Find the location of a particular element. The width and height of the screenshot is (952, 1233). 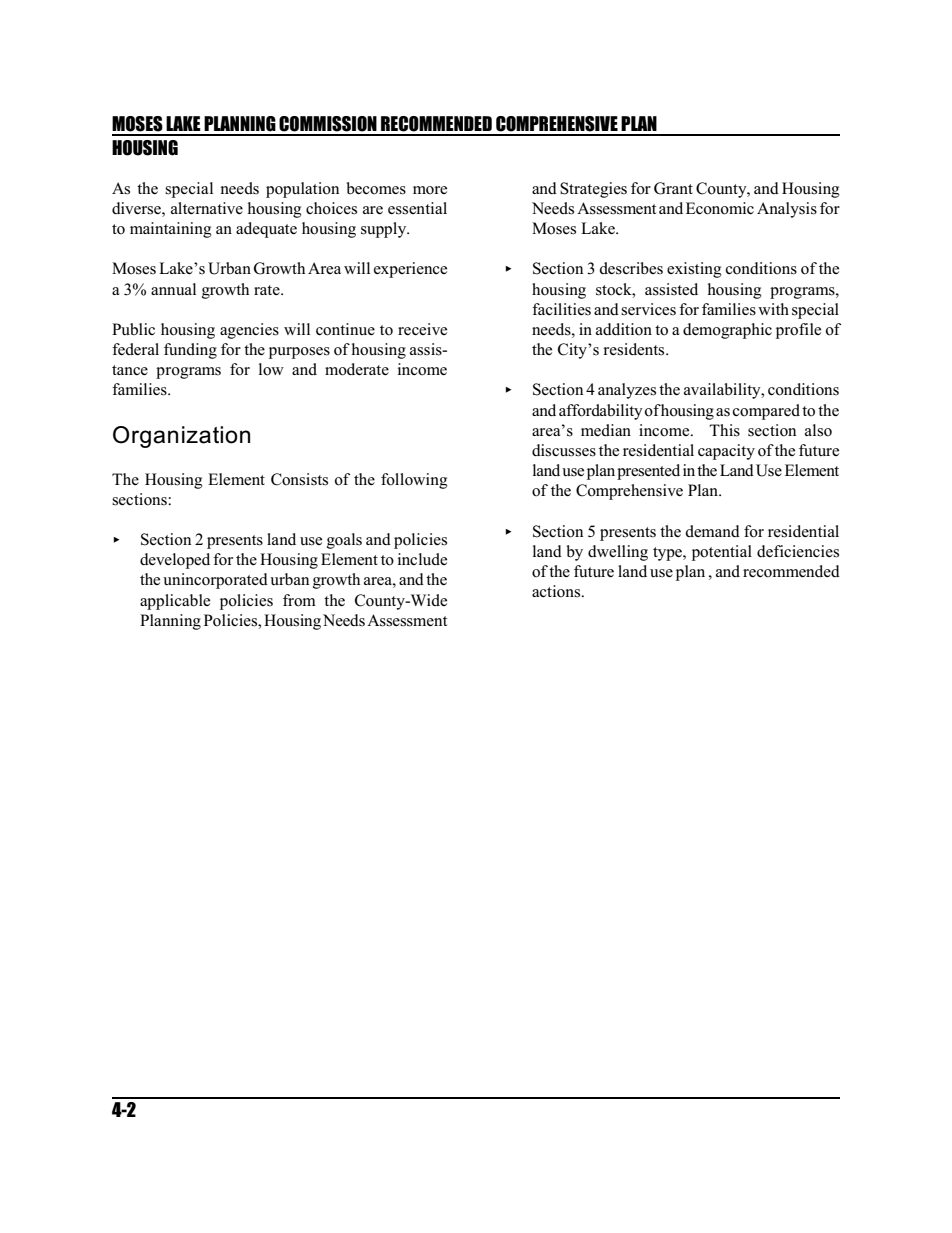

applicable is located at coordinates (175, 602).
